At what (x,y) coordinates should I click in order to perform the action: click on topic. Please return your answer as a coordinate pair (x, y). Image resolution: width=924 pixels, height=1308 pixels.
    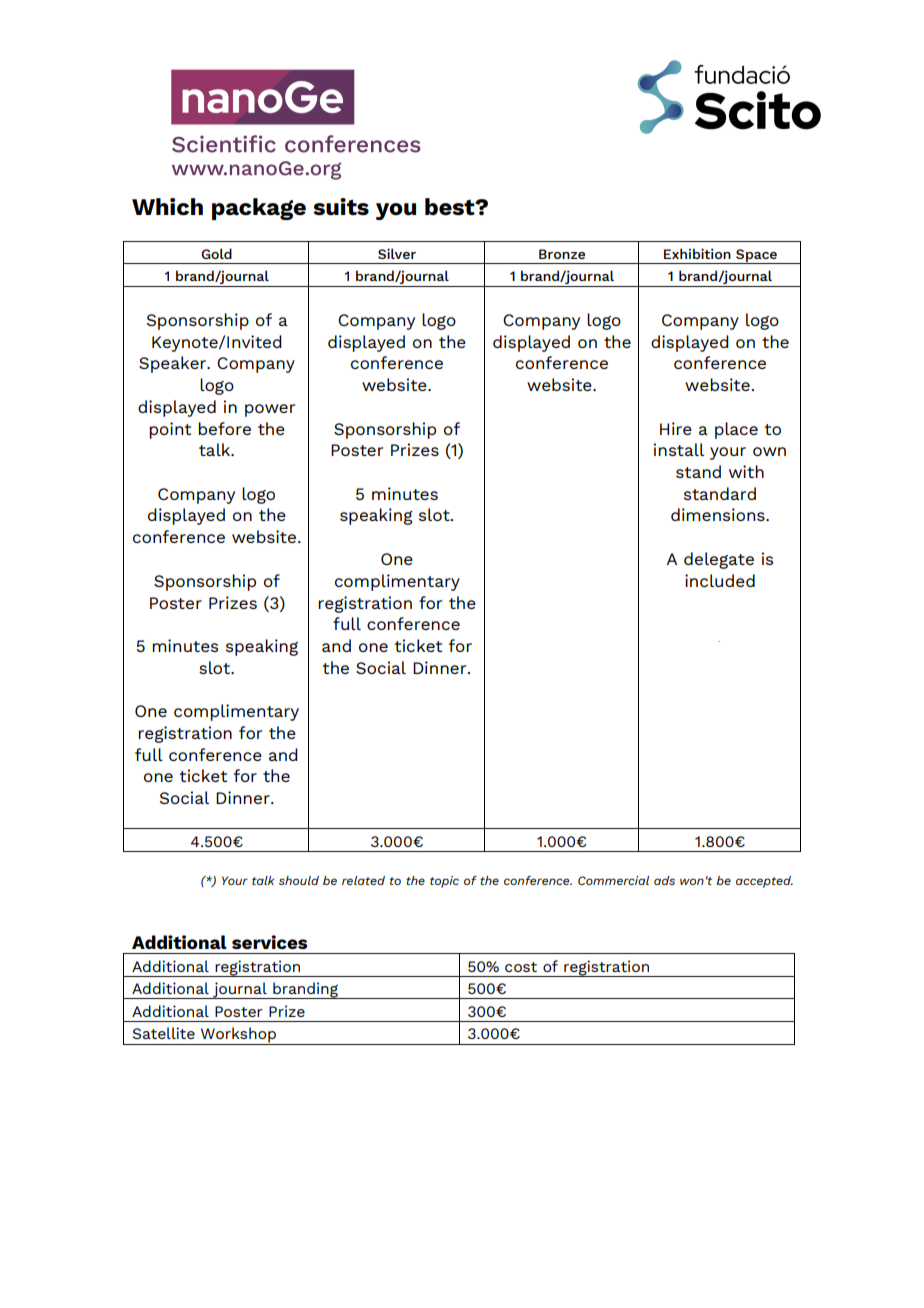
    Looking at the image, I should click on (444, 882).
